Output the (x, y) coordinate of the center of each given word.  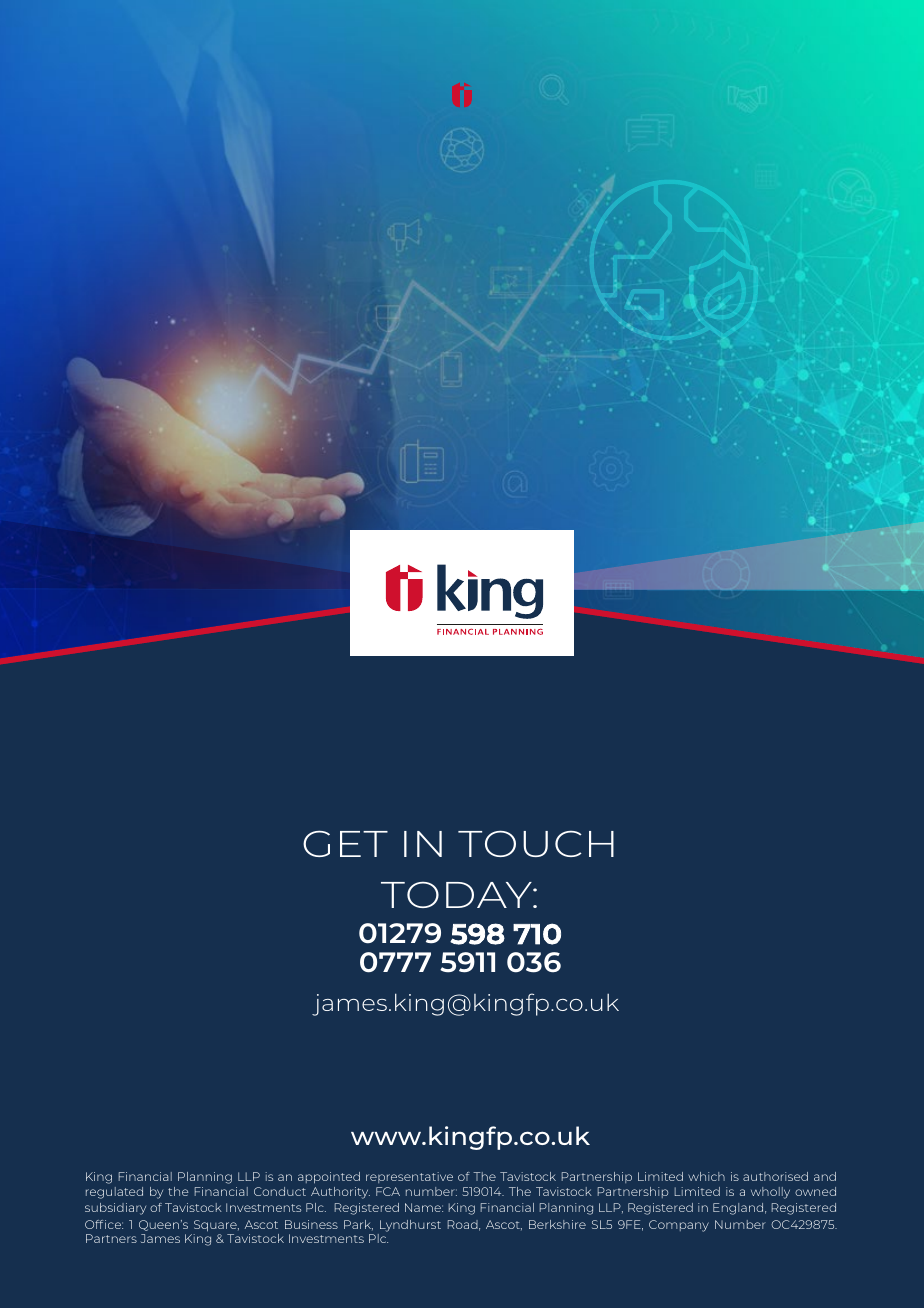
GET (345, 843)
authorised (775, 1176)
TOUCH (536, 843)
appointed (329, 1178)
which (706, 1176)
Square (216, 1226)
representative (409, 1177)
